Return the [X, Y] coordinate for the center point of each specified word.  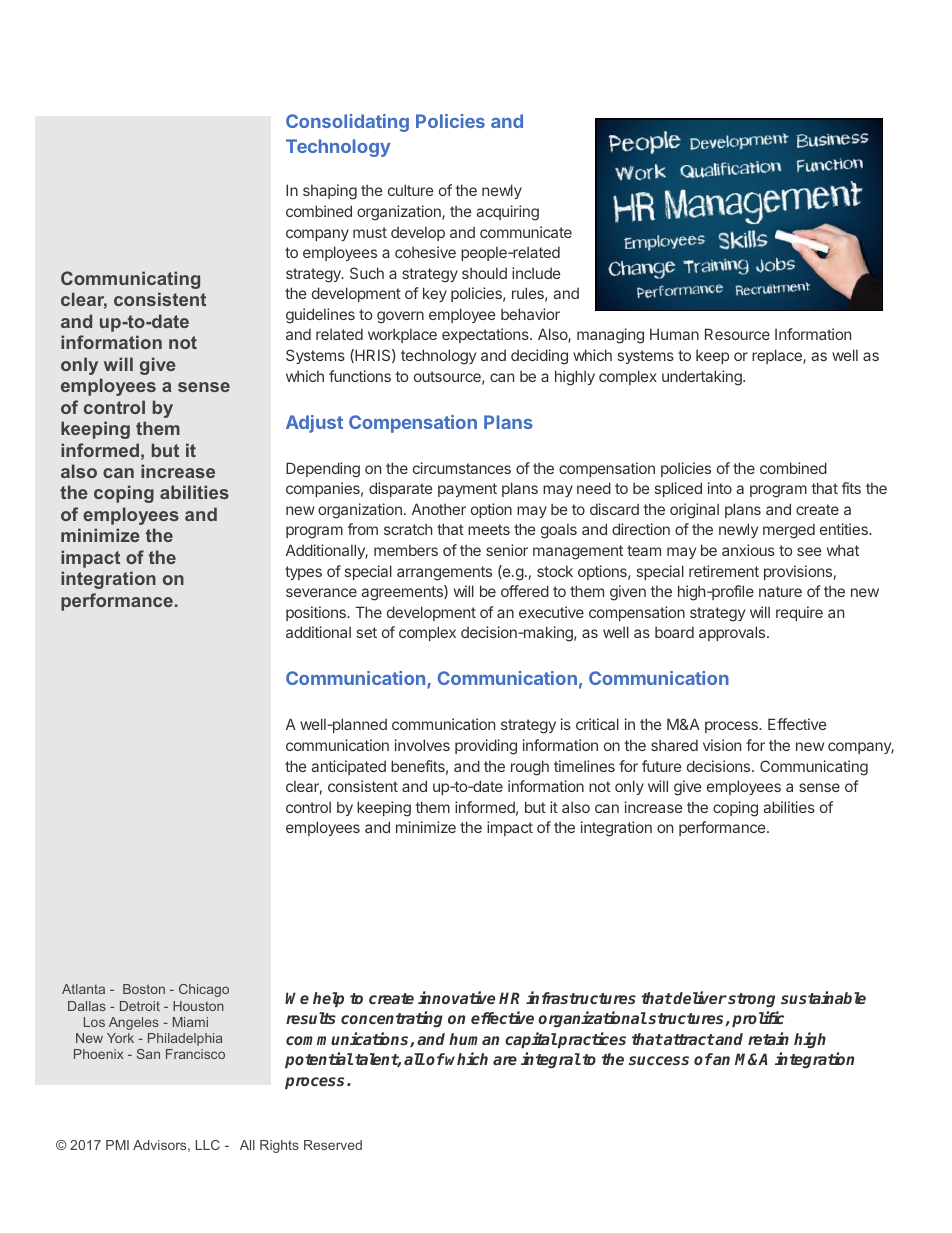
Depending [323, 470]
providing [486, 747]
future [662, 766]
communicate [526, 232]
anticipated [348, 767]
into [720, 488]
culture [411, 190]
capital [531, 1040]
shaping [330, 192]
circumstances [462, 468]
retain [768, 1038]
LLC [208, 1145]
